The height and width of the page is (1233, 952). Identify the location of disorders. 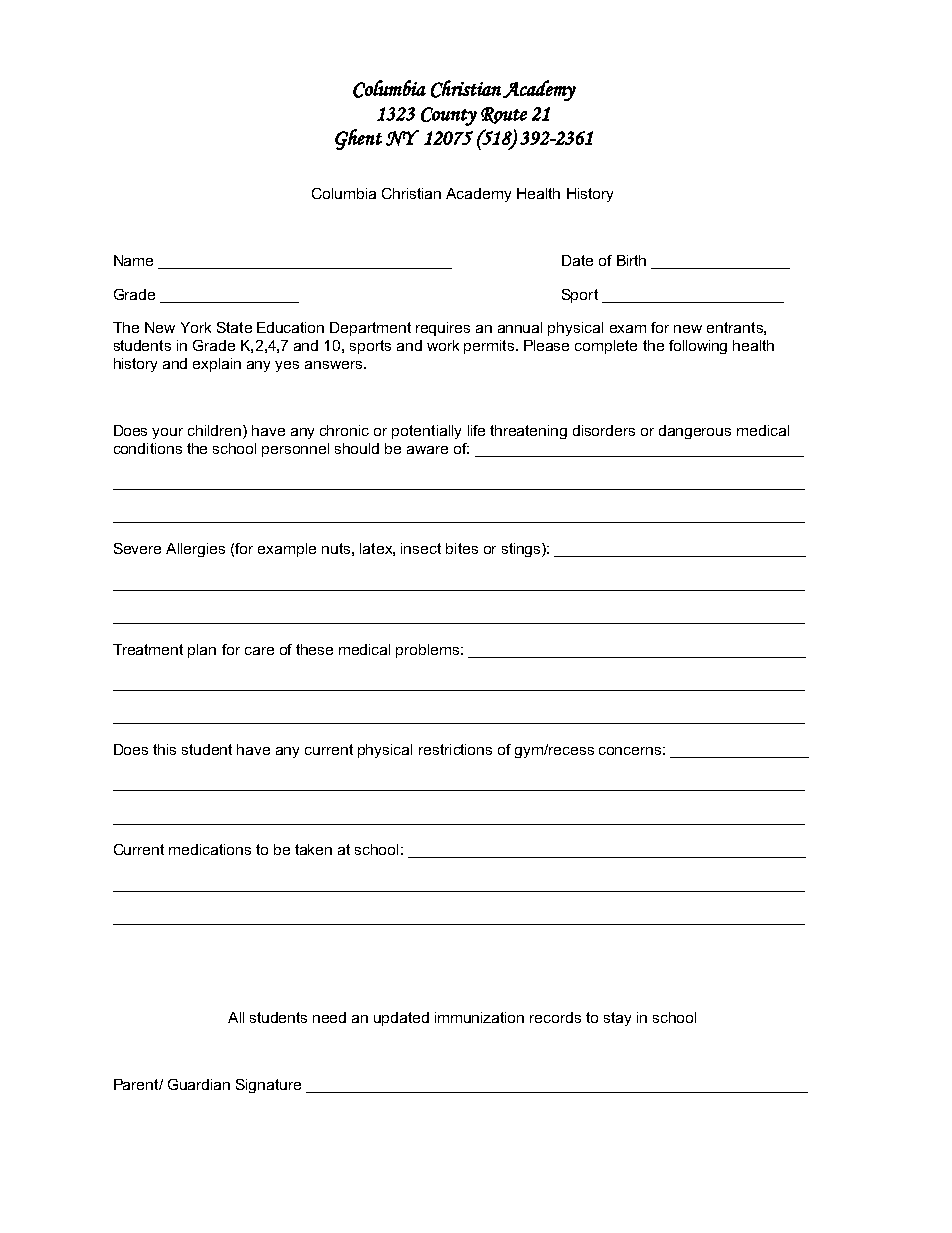
(604, 430).
